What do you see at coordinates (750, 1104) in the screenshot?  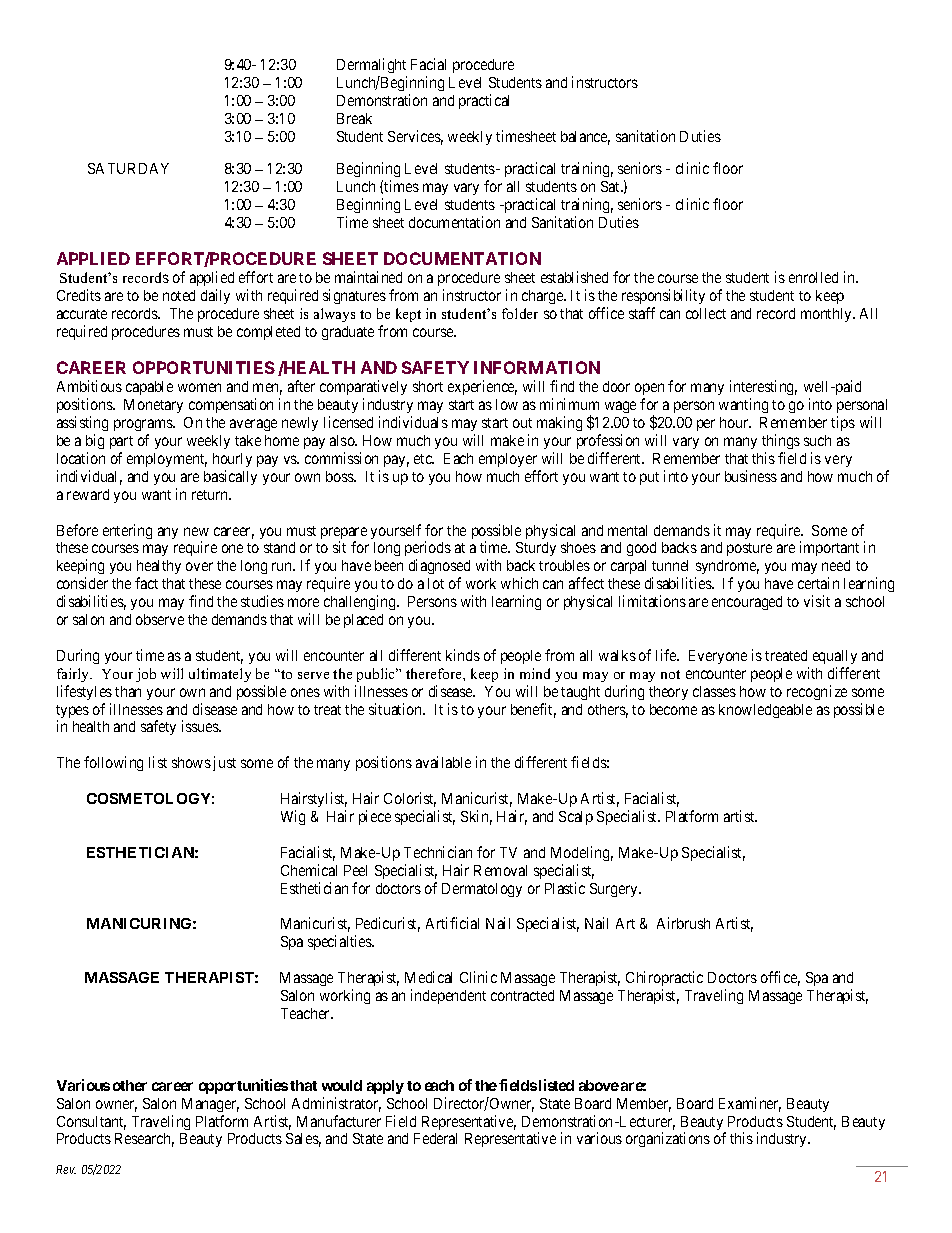 I see `Examiner` at bounding box center [750, 1104].
